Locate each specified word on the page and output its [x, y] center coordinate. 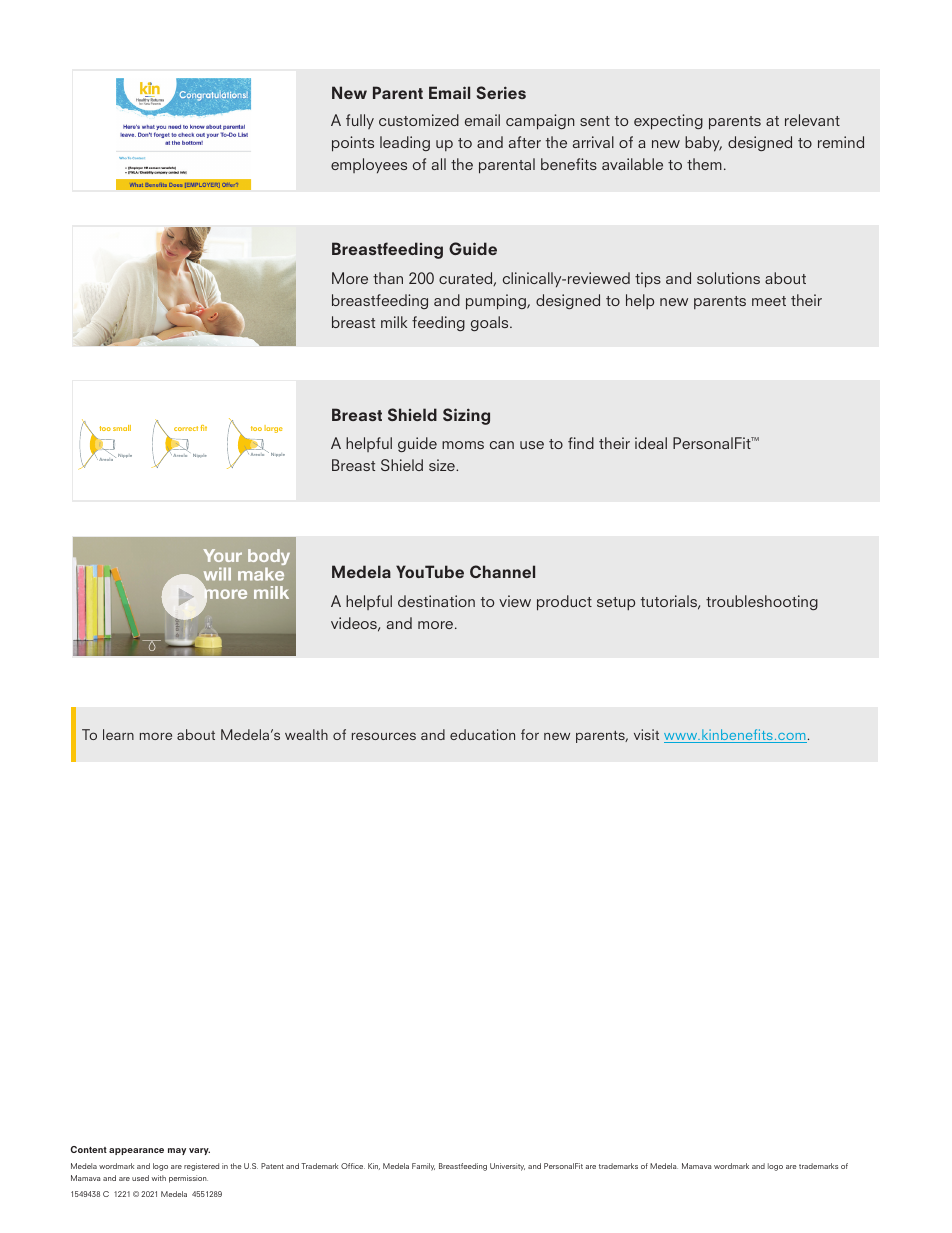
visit [646, 734]
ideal [651, 443]
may [177, 1151]
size [443, 465]
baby [703, 144]
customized [419, 120]
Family [423, 1167]
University [507, 1167]
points [353, 144]
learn [118, 734]
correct [186, 428]
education [482, 734]
